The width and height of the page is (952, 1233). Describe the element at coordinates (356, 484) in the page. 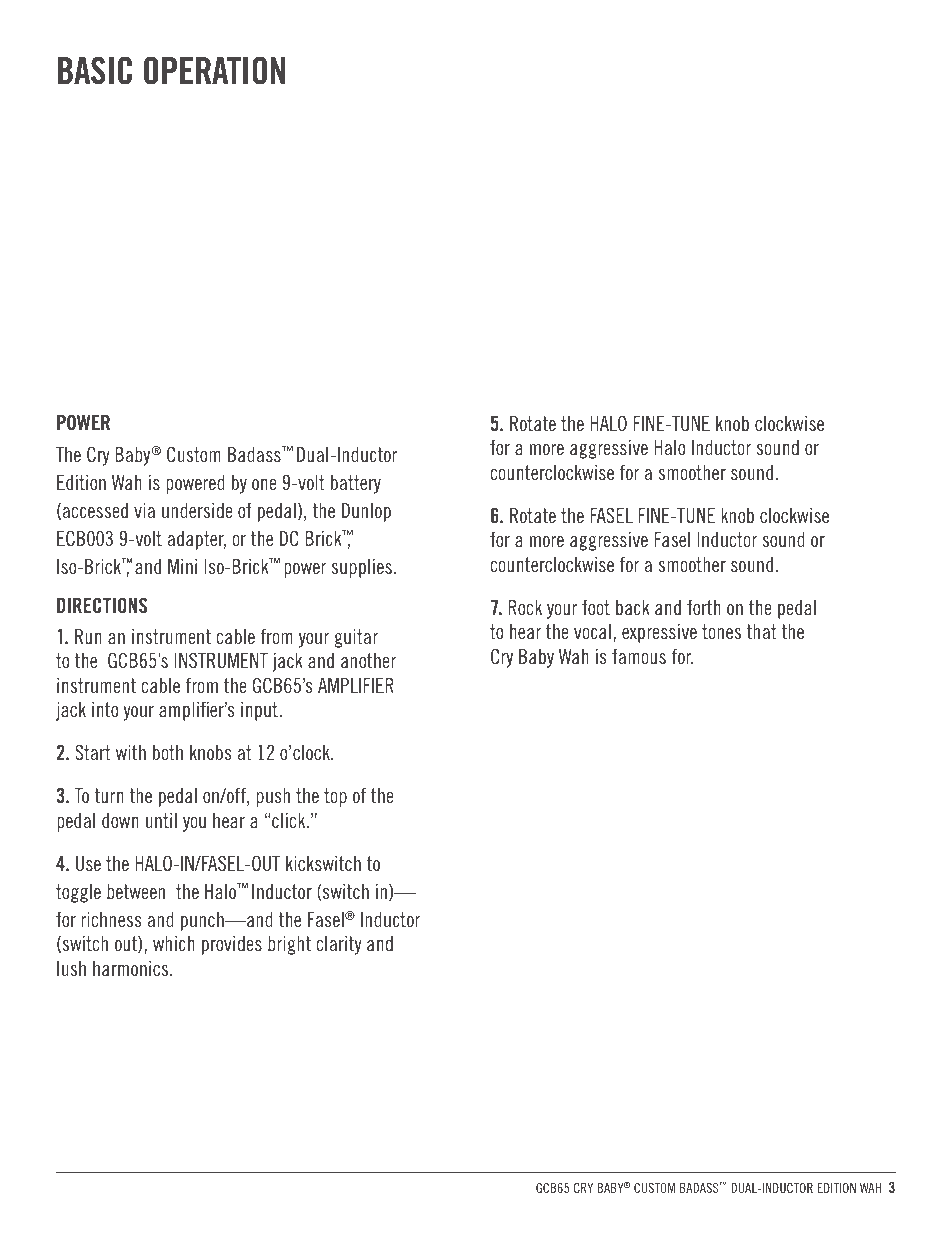

I see `battery` at that location.
